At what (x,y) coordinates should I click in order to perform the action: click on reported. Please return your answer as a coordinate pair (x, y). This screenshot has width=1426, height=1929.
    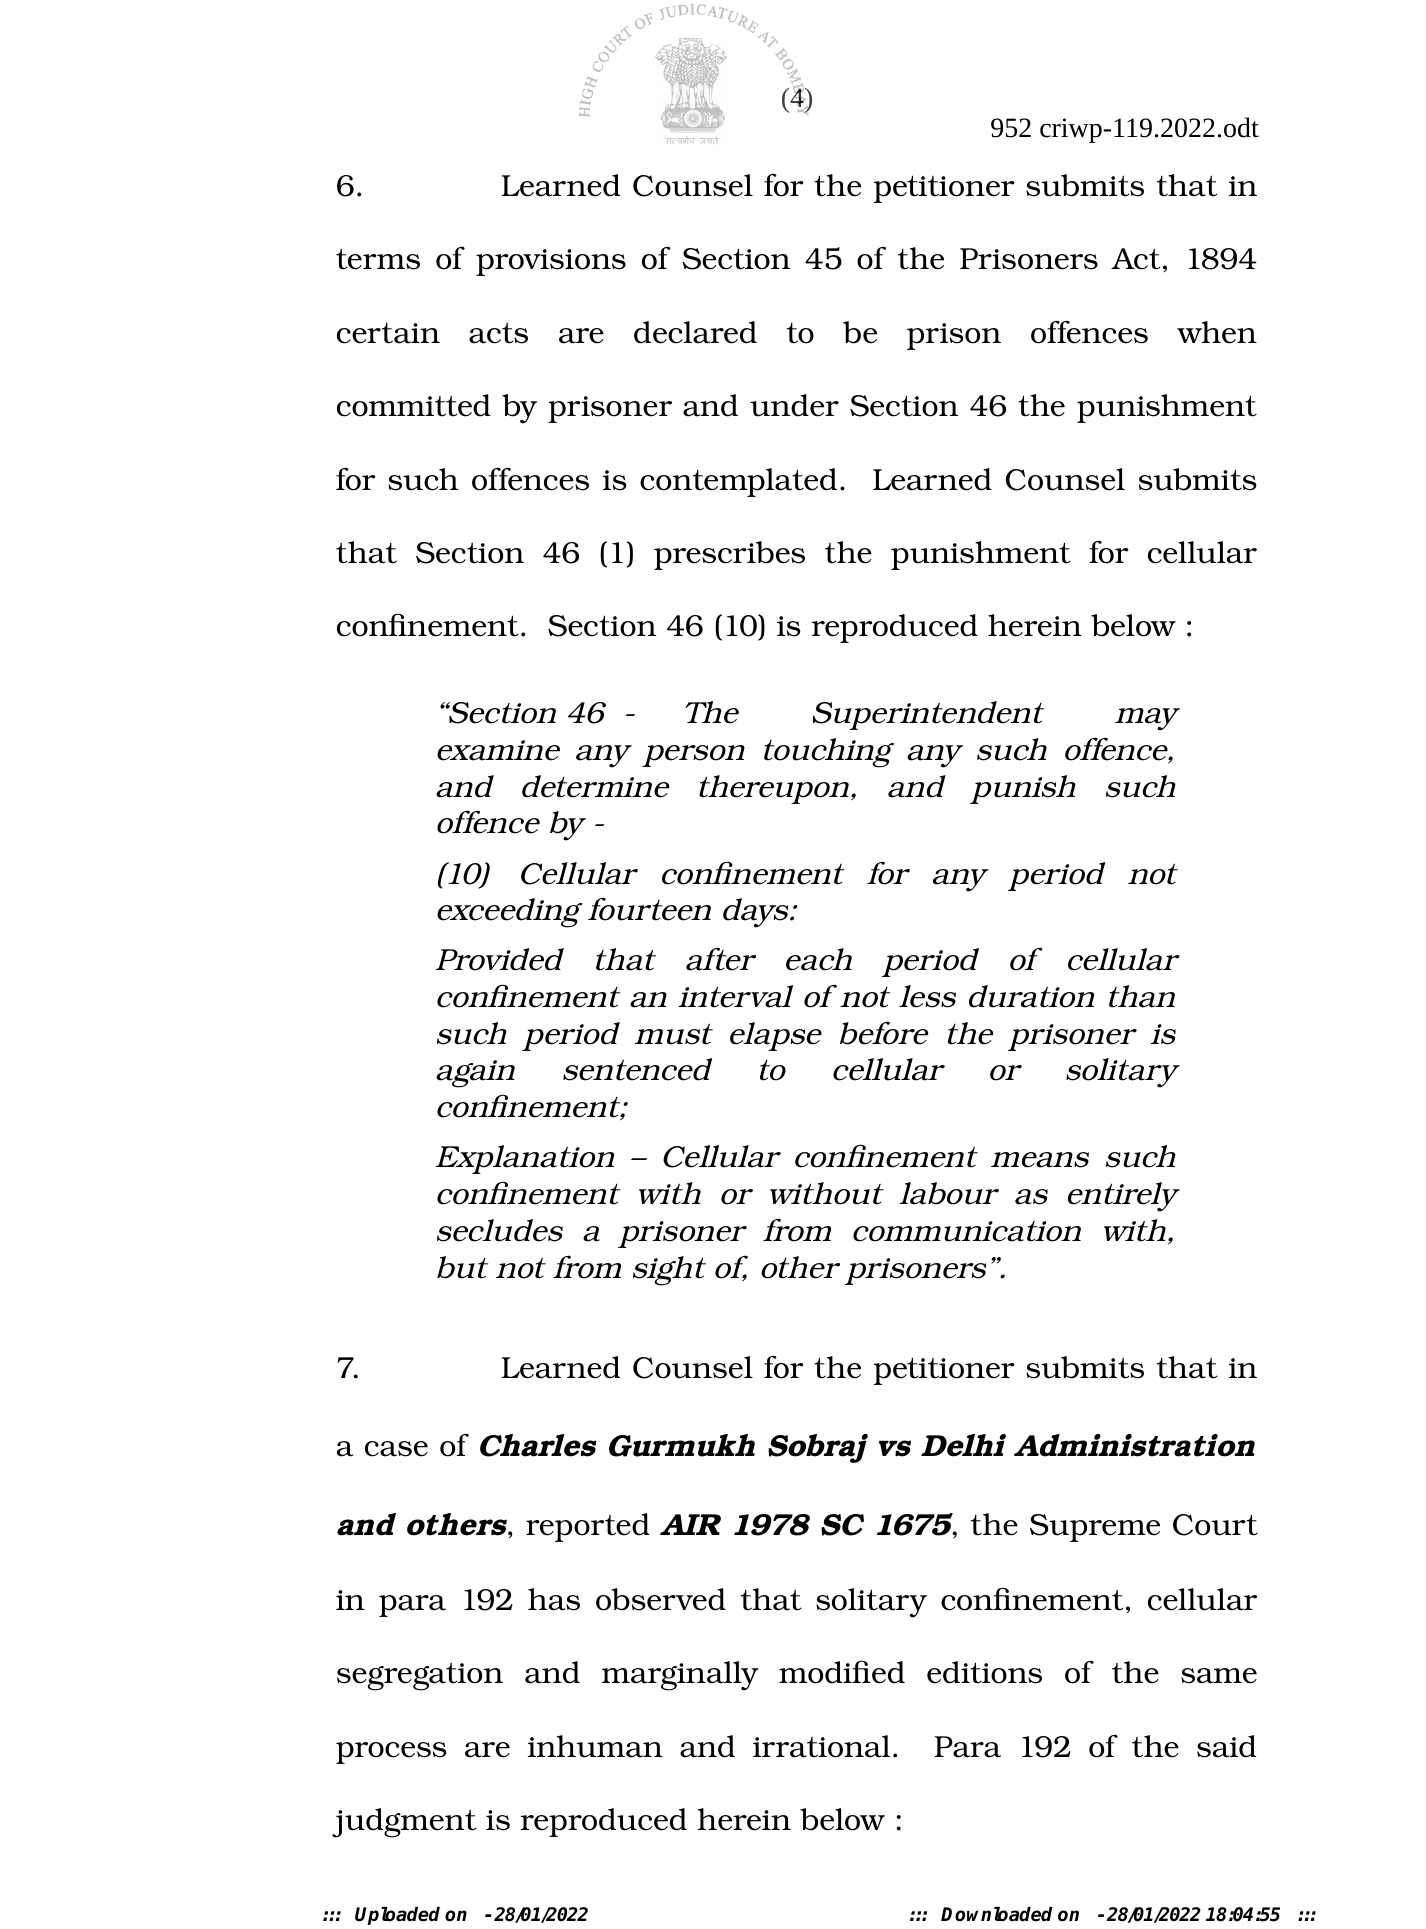
    Looking at the image, I should click on (588, 1527).
